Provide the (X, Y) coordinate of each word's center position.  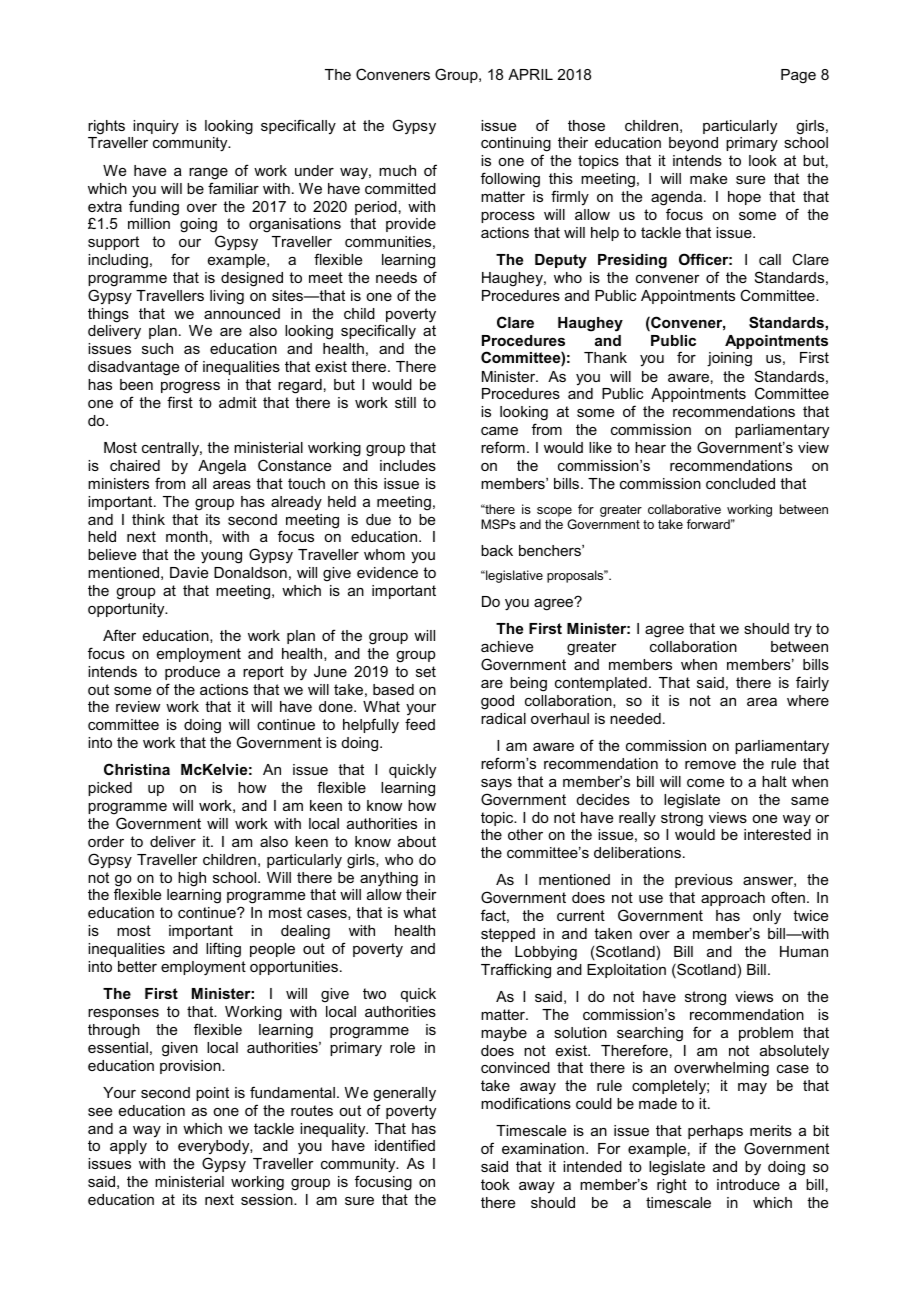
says (496, 784)
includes (408, 465)
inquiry (156, 127)
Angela (222, 467)
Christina (137, 769)
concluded (740, 483)
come (705, 783)
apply (128, 1147)
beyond (693, 144)
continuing (516, 146)
